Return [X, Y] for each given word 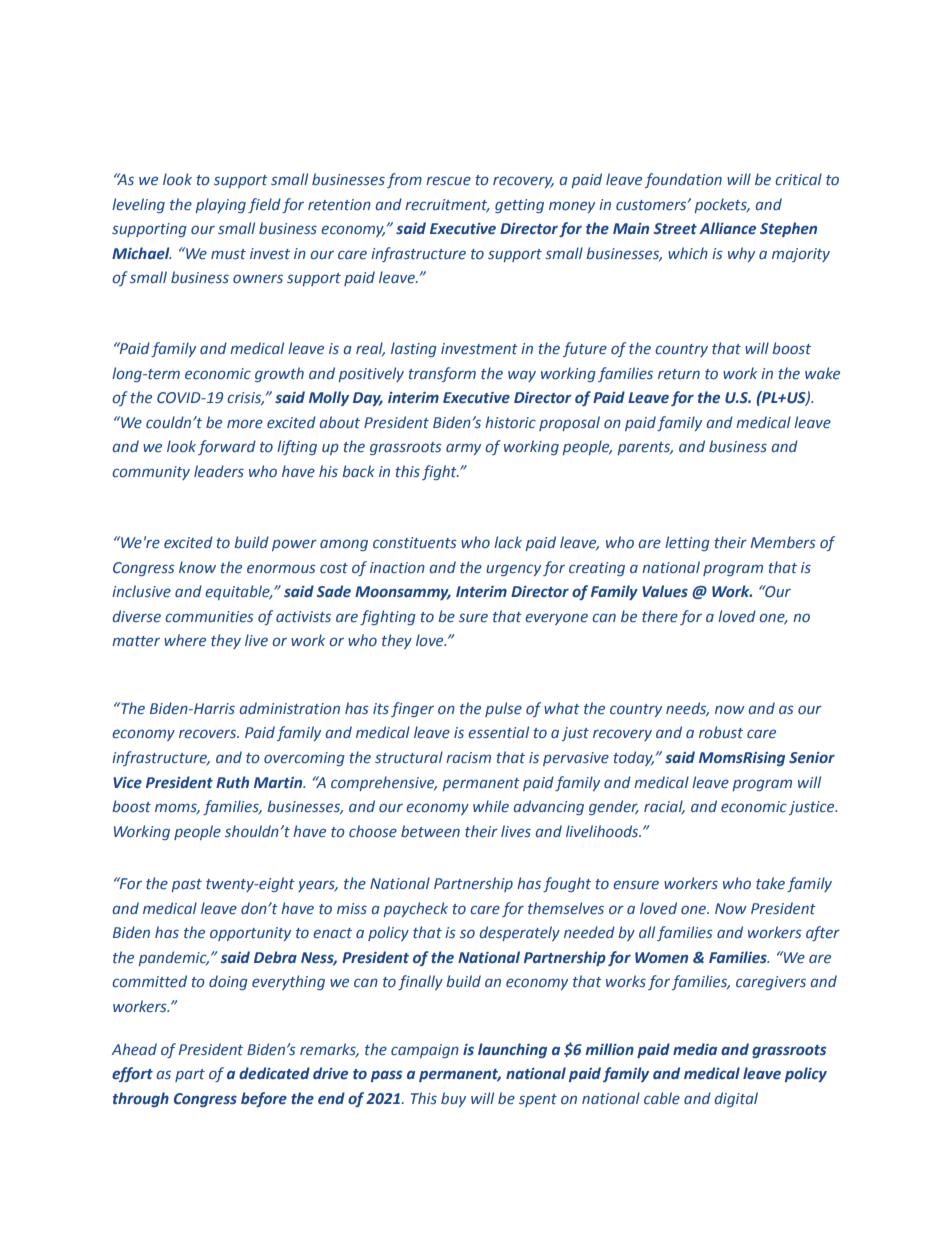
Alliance [727, 228]
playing [220, 205]
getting [519, 206]
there [660, 616]
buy [453, 1099]
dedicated [274, 1073]
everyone [556, 619]
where [185, 640]
